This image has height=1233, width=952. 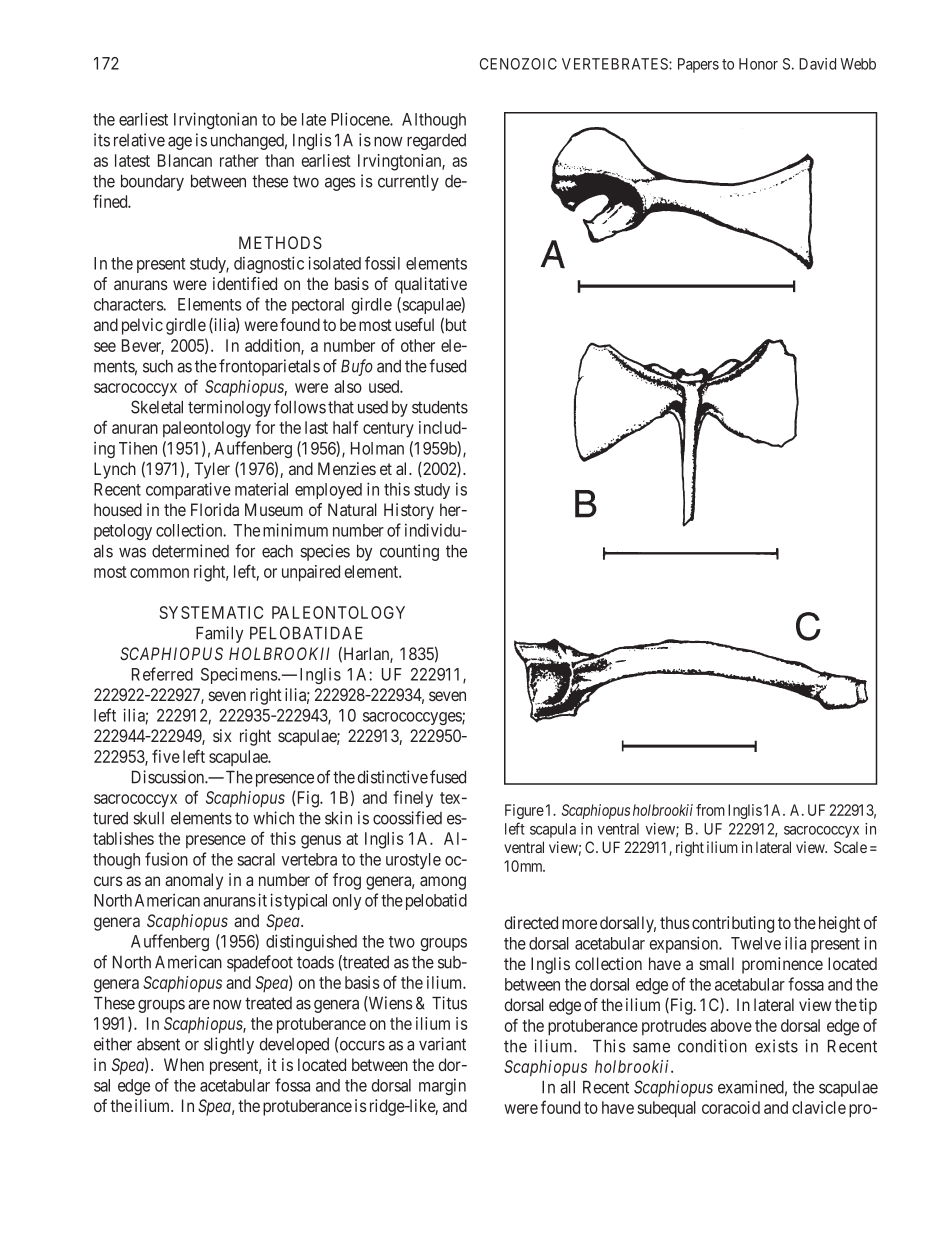 I want to click on anomaly, so click(x=194, y=881).
